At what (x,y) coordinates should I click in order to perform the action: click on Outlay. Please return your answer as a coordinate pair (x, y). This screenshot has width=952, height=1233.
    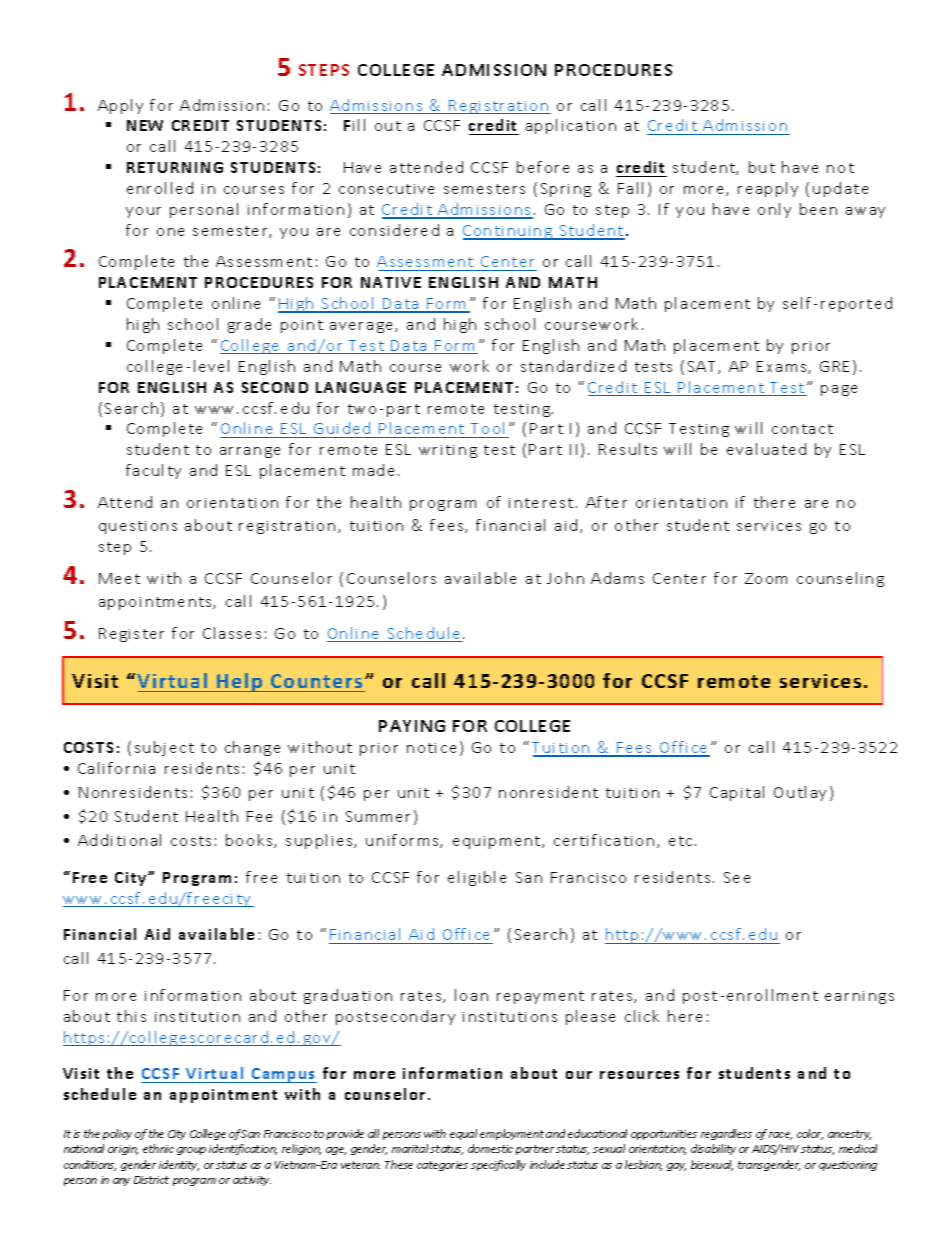
    Looking at the image, I should click on (800, 793).
